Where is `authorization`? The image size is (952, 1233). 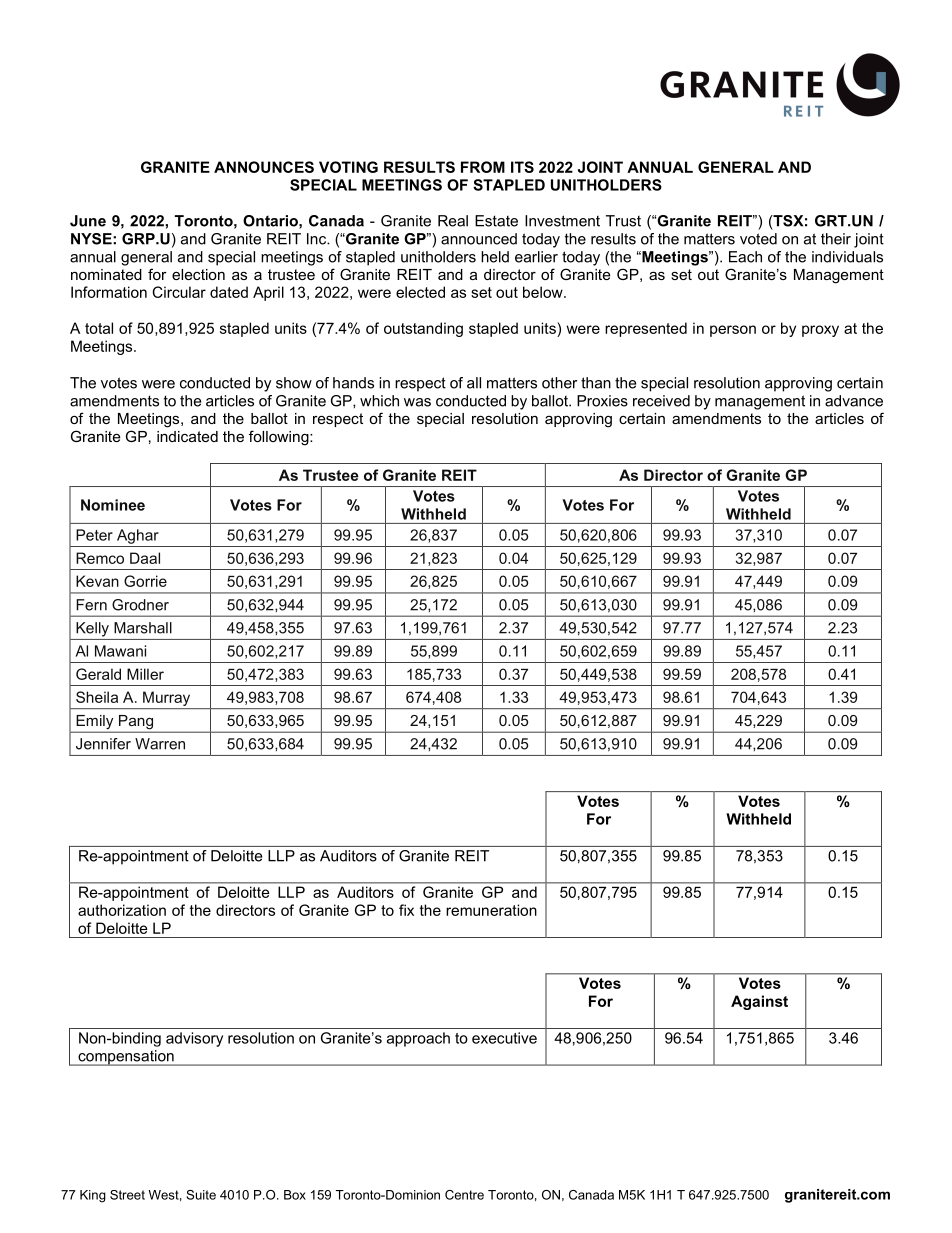
authorization is located at coordinates (122, 910).
